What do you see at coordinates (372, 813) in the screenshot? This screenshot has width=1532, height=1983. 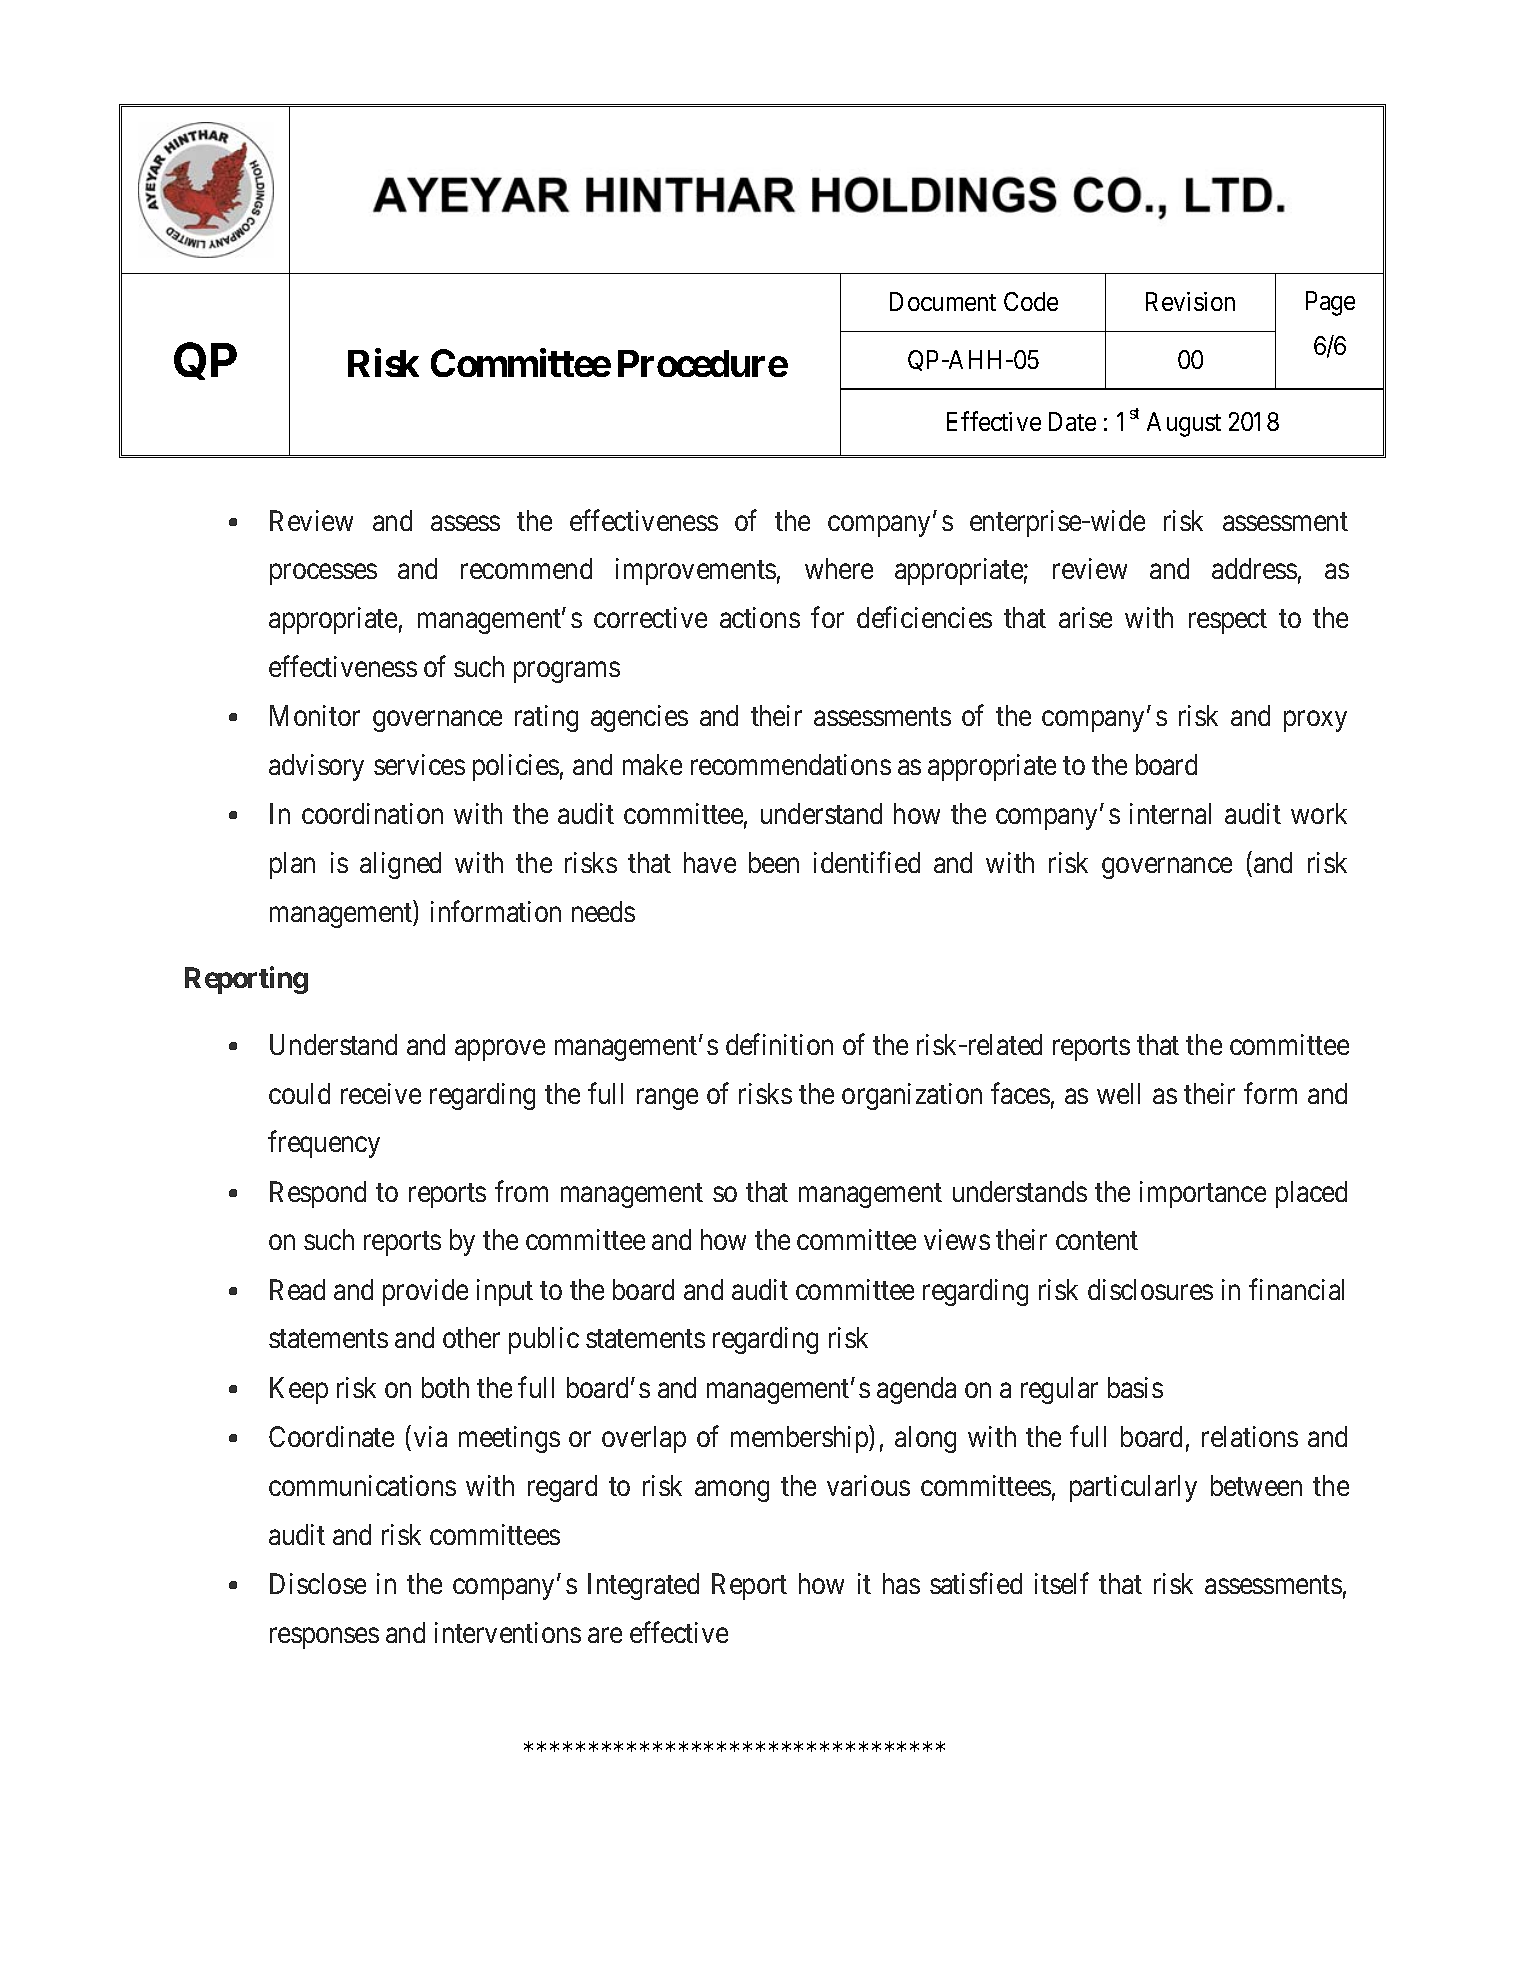 I see `coordination` at bounding box center [372, 813].
